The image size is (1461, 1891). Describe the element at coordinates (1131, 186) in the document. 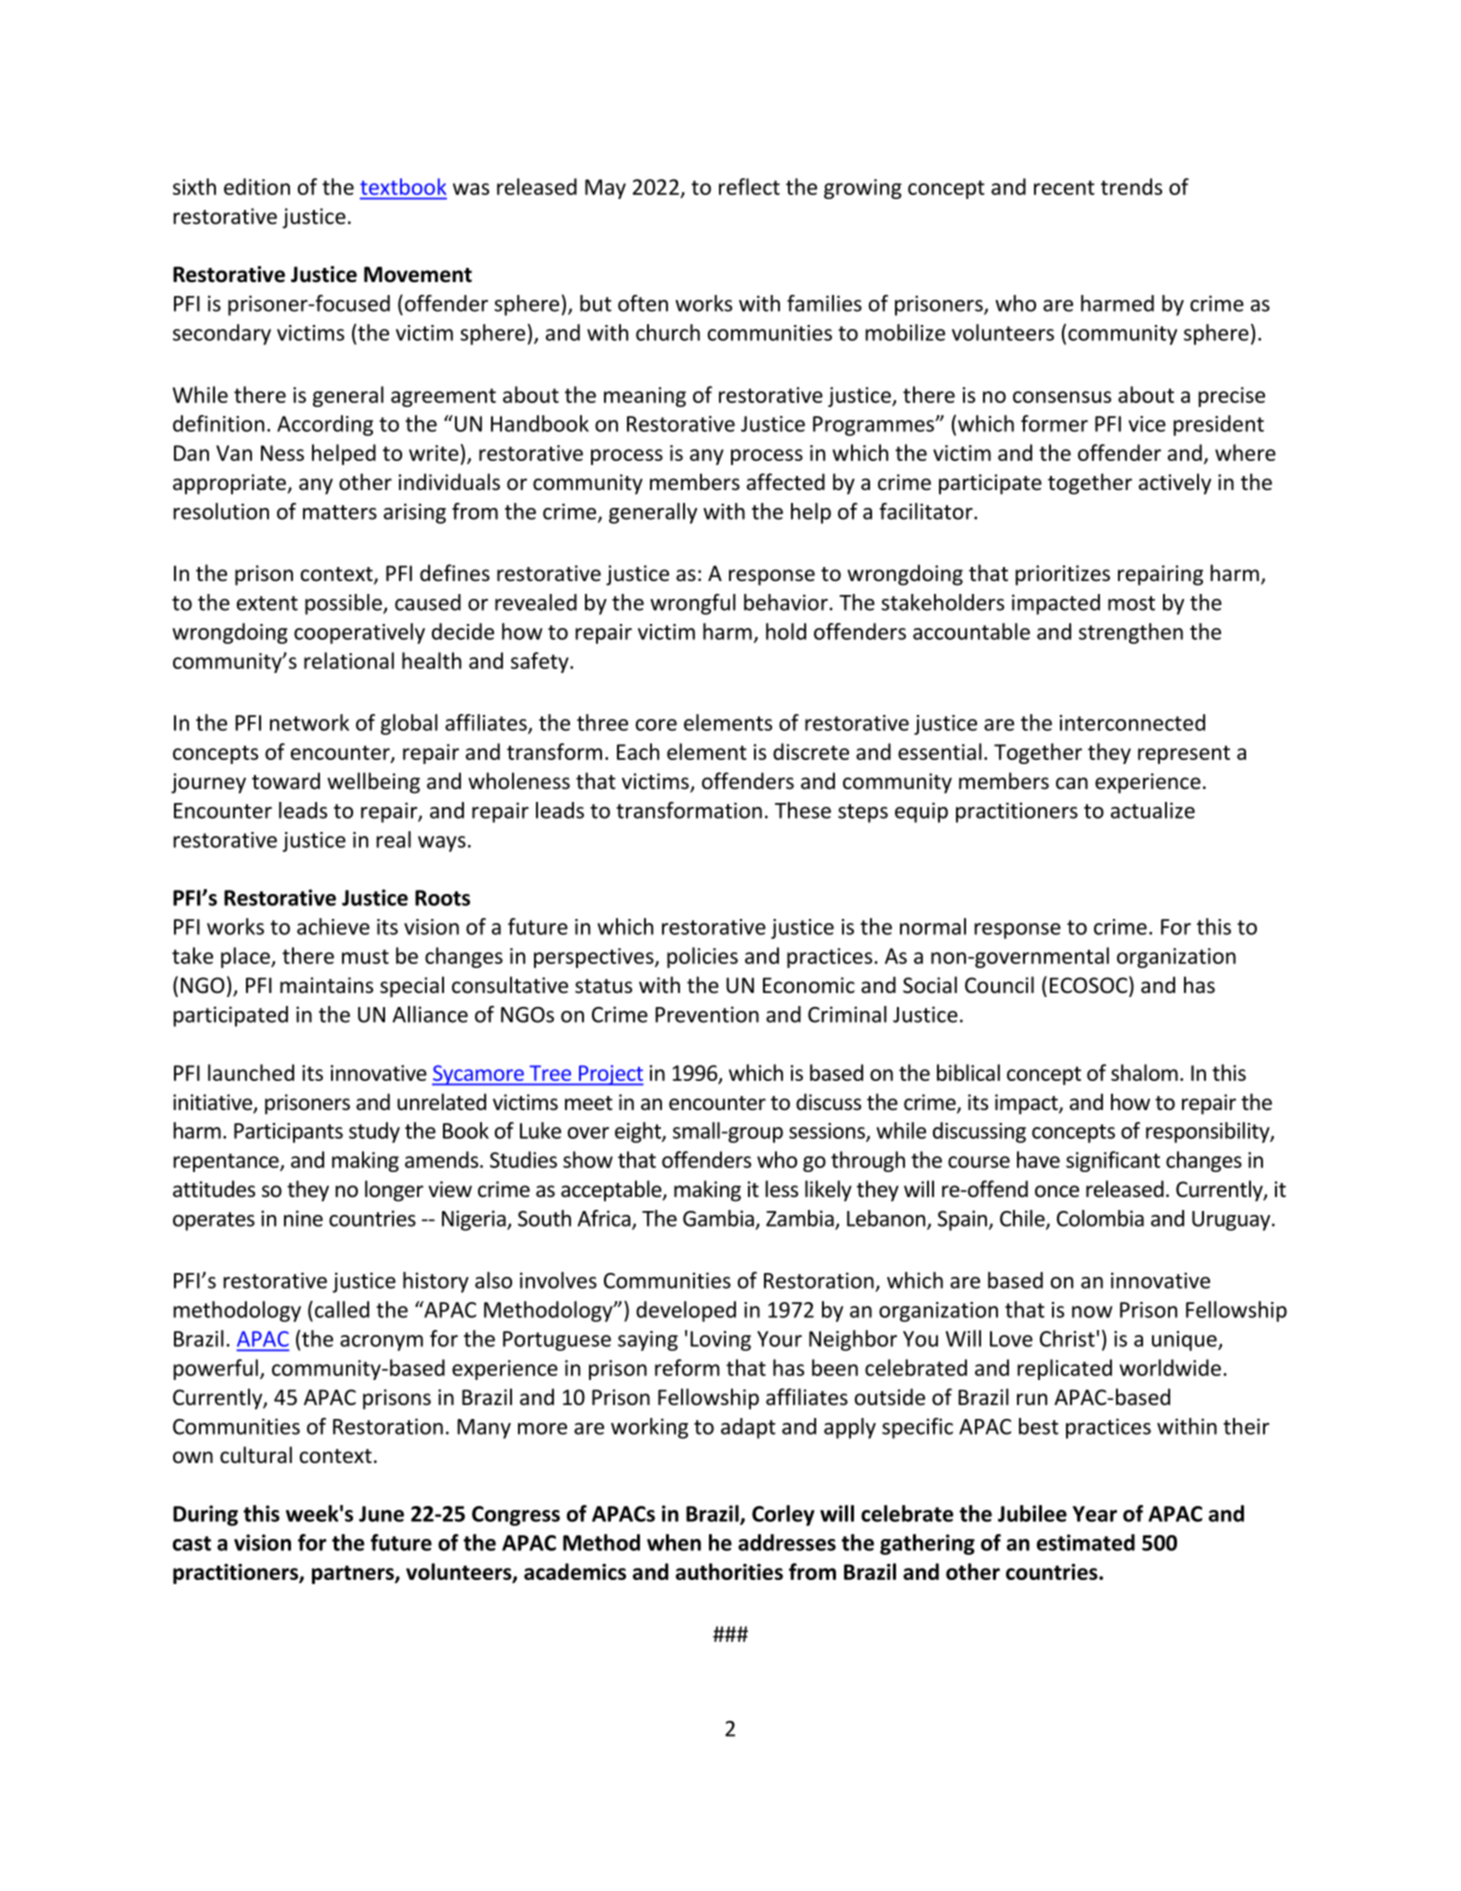

I see `trends` at that location.
